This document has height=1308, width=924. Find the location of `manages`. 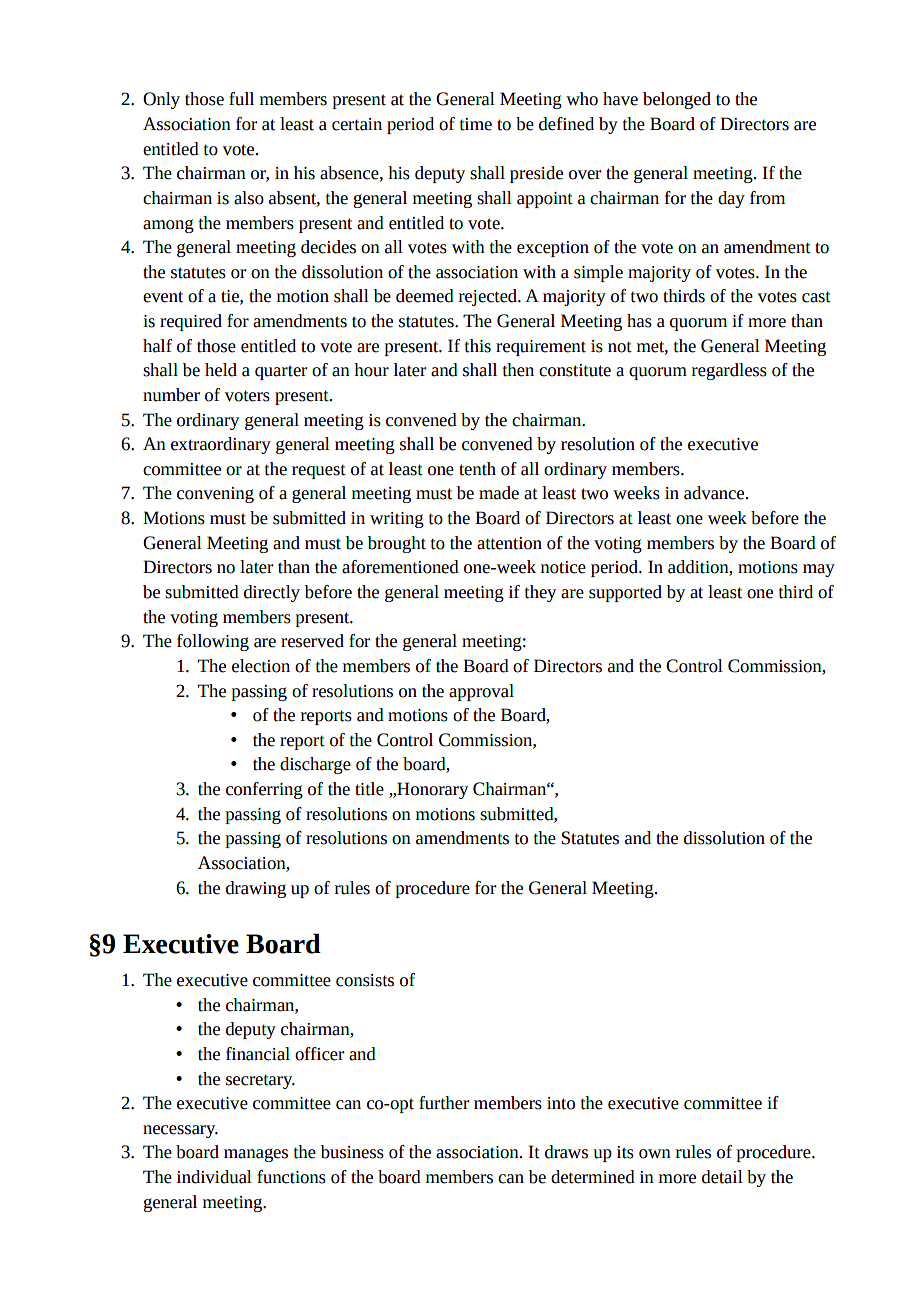

manages is located at coordinates (256, 1155).
